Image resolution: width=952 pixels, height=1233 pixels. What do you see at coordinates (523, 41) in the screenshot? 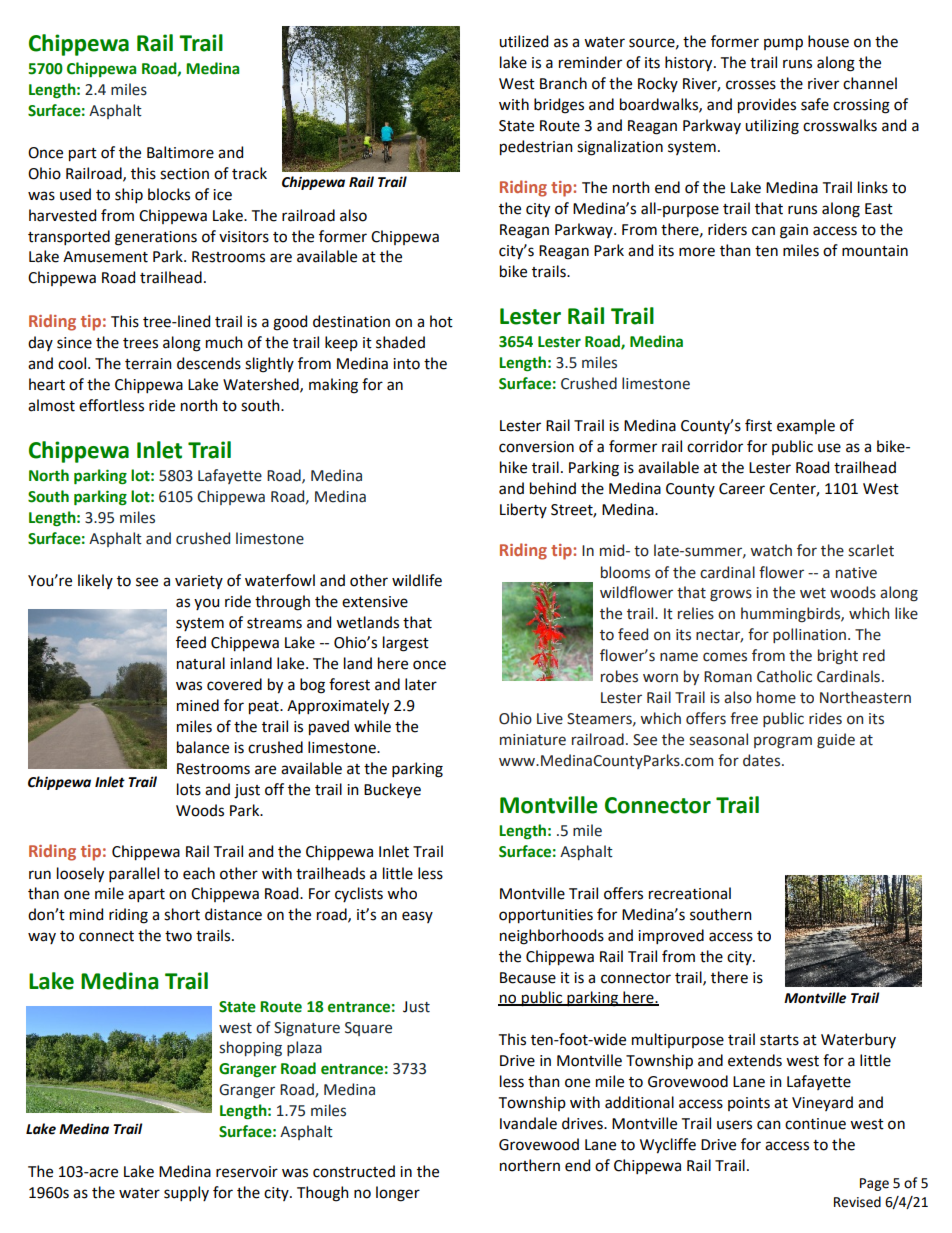
I see `utilized` at bounding box center [523, 41].
